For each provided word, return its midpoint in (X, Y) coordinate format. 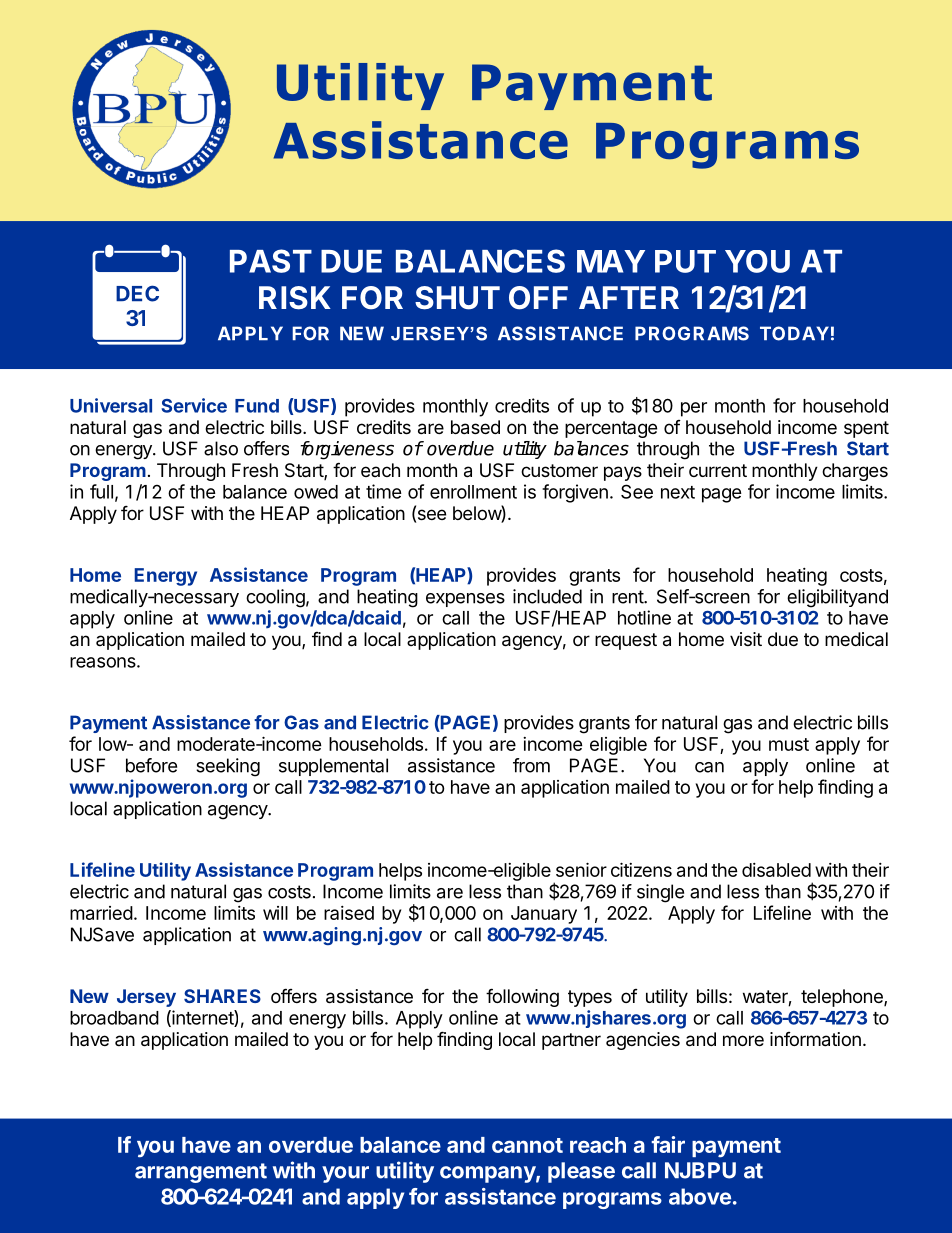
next (678, 492)
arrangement (201, 1173)
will (275, 913)
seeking (228, 767)
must (789, 744)
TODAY (794, 333)
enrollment (473, 492)
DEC (137, 293)
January (544, 915)
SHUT (457, 298)
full (101, 491)
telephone (843, 998)
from (531, 765)
